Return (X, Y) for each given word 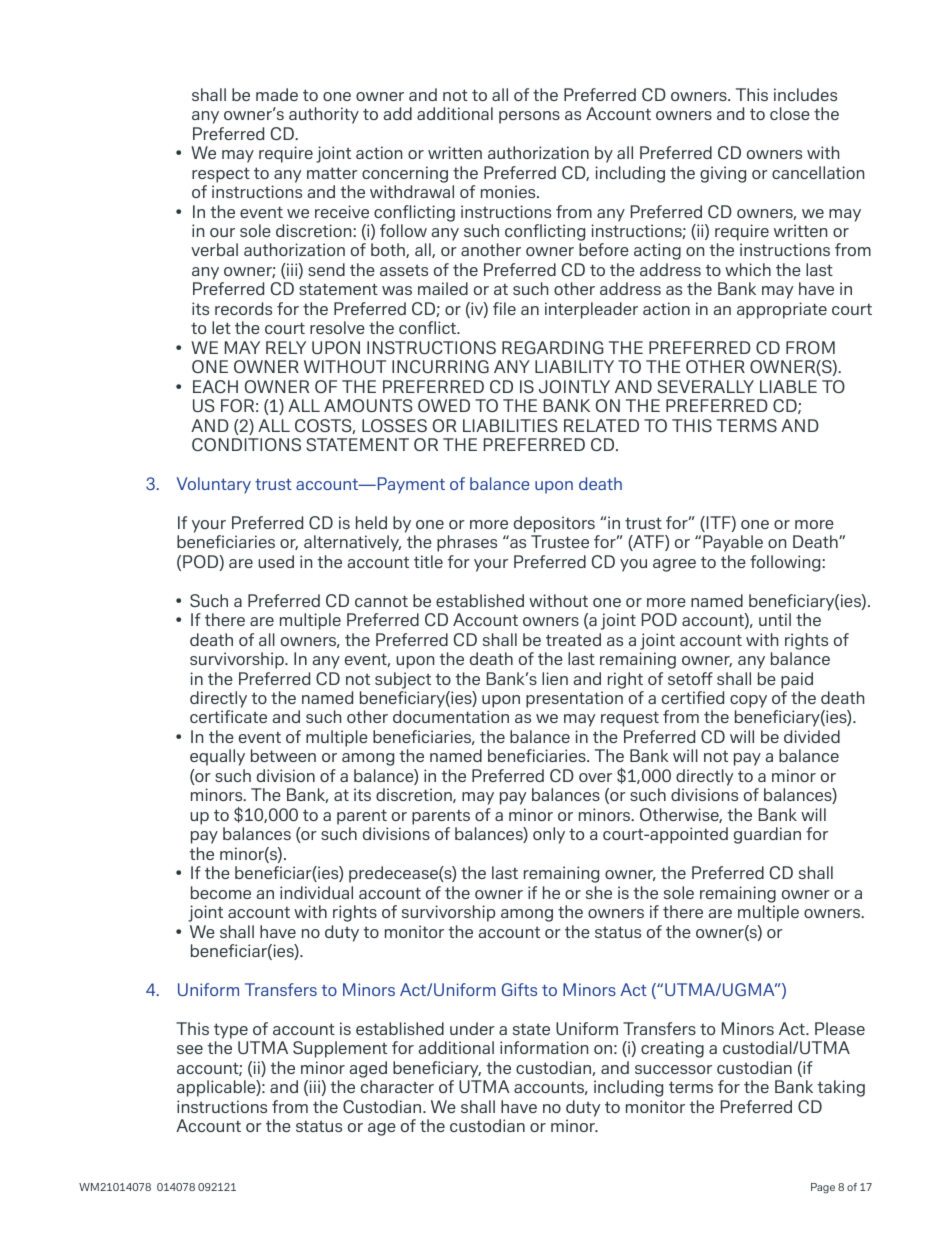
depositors (554, 524)
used (276, 561)
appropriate (782, 310)
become (221, 892)
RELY (286, 347)
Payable (733, 543)
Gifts (519, 989)
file (504, 308)
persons (529, 117)
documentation (451, 716)
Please (840, 1028)
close (790, 113)
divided (812, 736)
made (277, 94)
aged (368, 1069)
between (283, 755)
